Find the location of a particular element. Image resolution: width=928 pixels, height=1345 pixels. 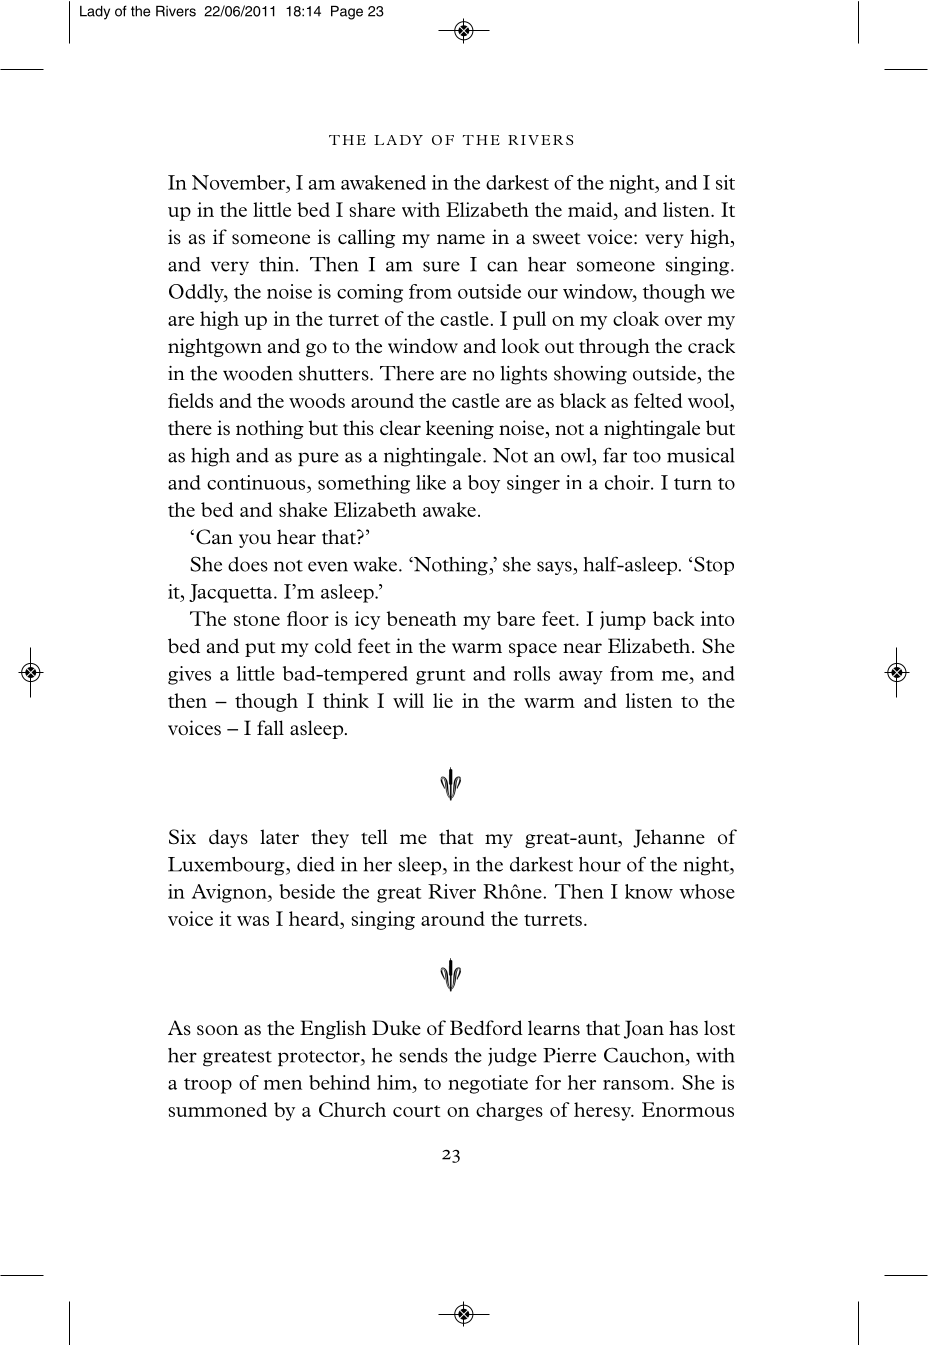

cloak is located at coordinates (636, 318).
